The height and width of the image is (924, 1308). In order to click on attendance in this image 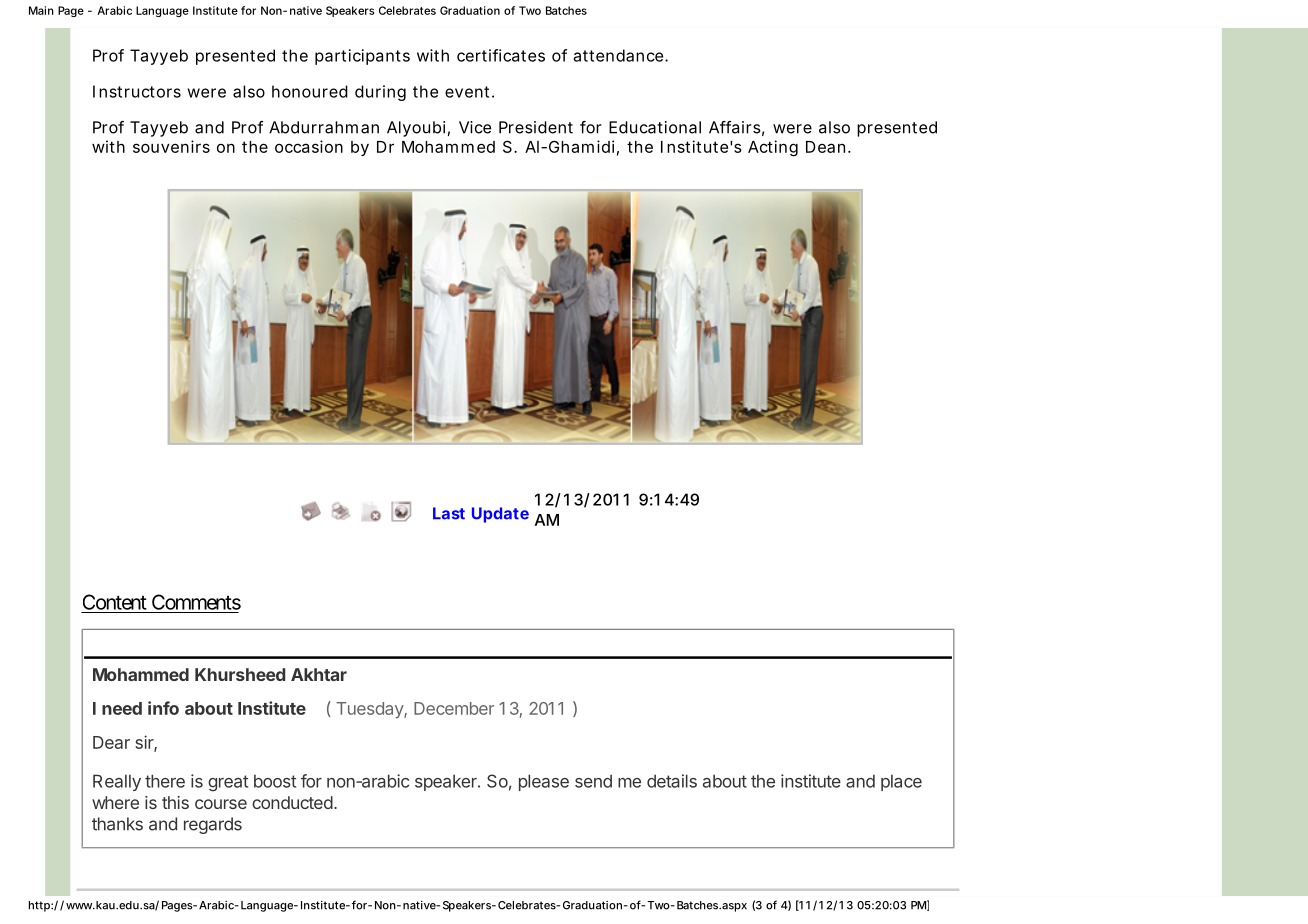, I will do `click(620, 55)`.
